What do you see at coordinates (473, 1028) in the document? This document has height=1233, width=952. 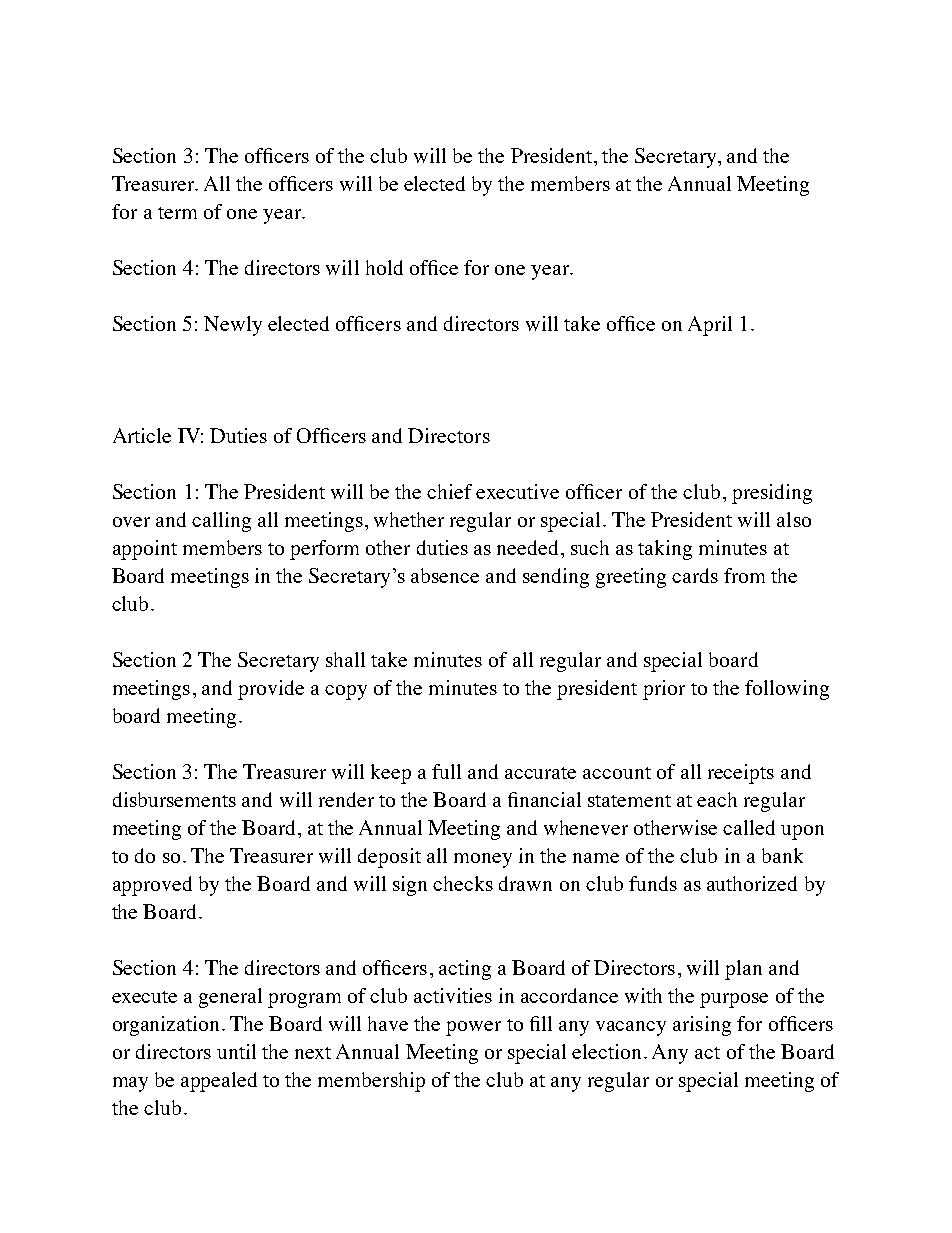 I see `power` at bounding box center [473, 1028].
